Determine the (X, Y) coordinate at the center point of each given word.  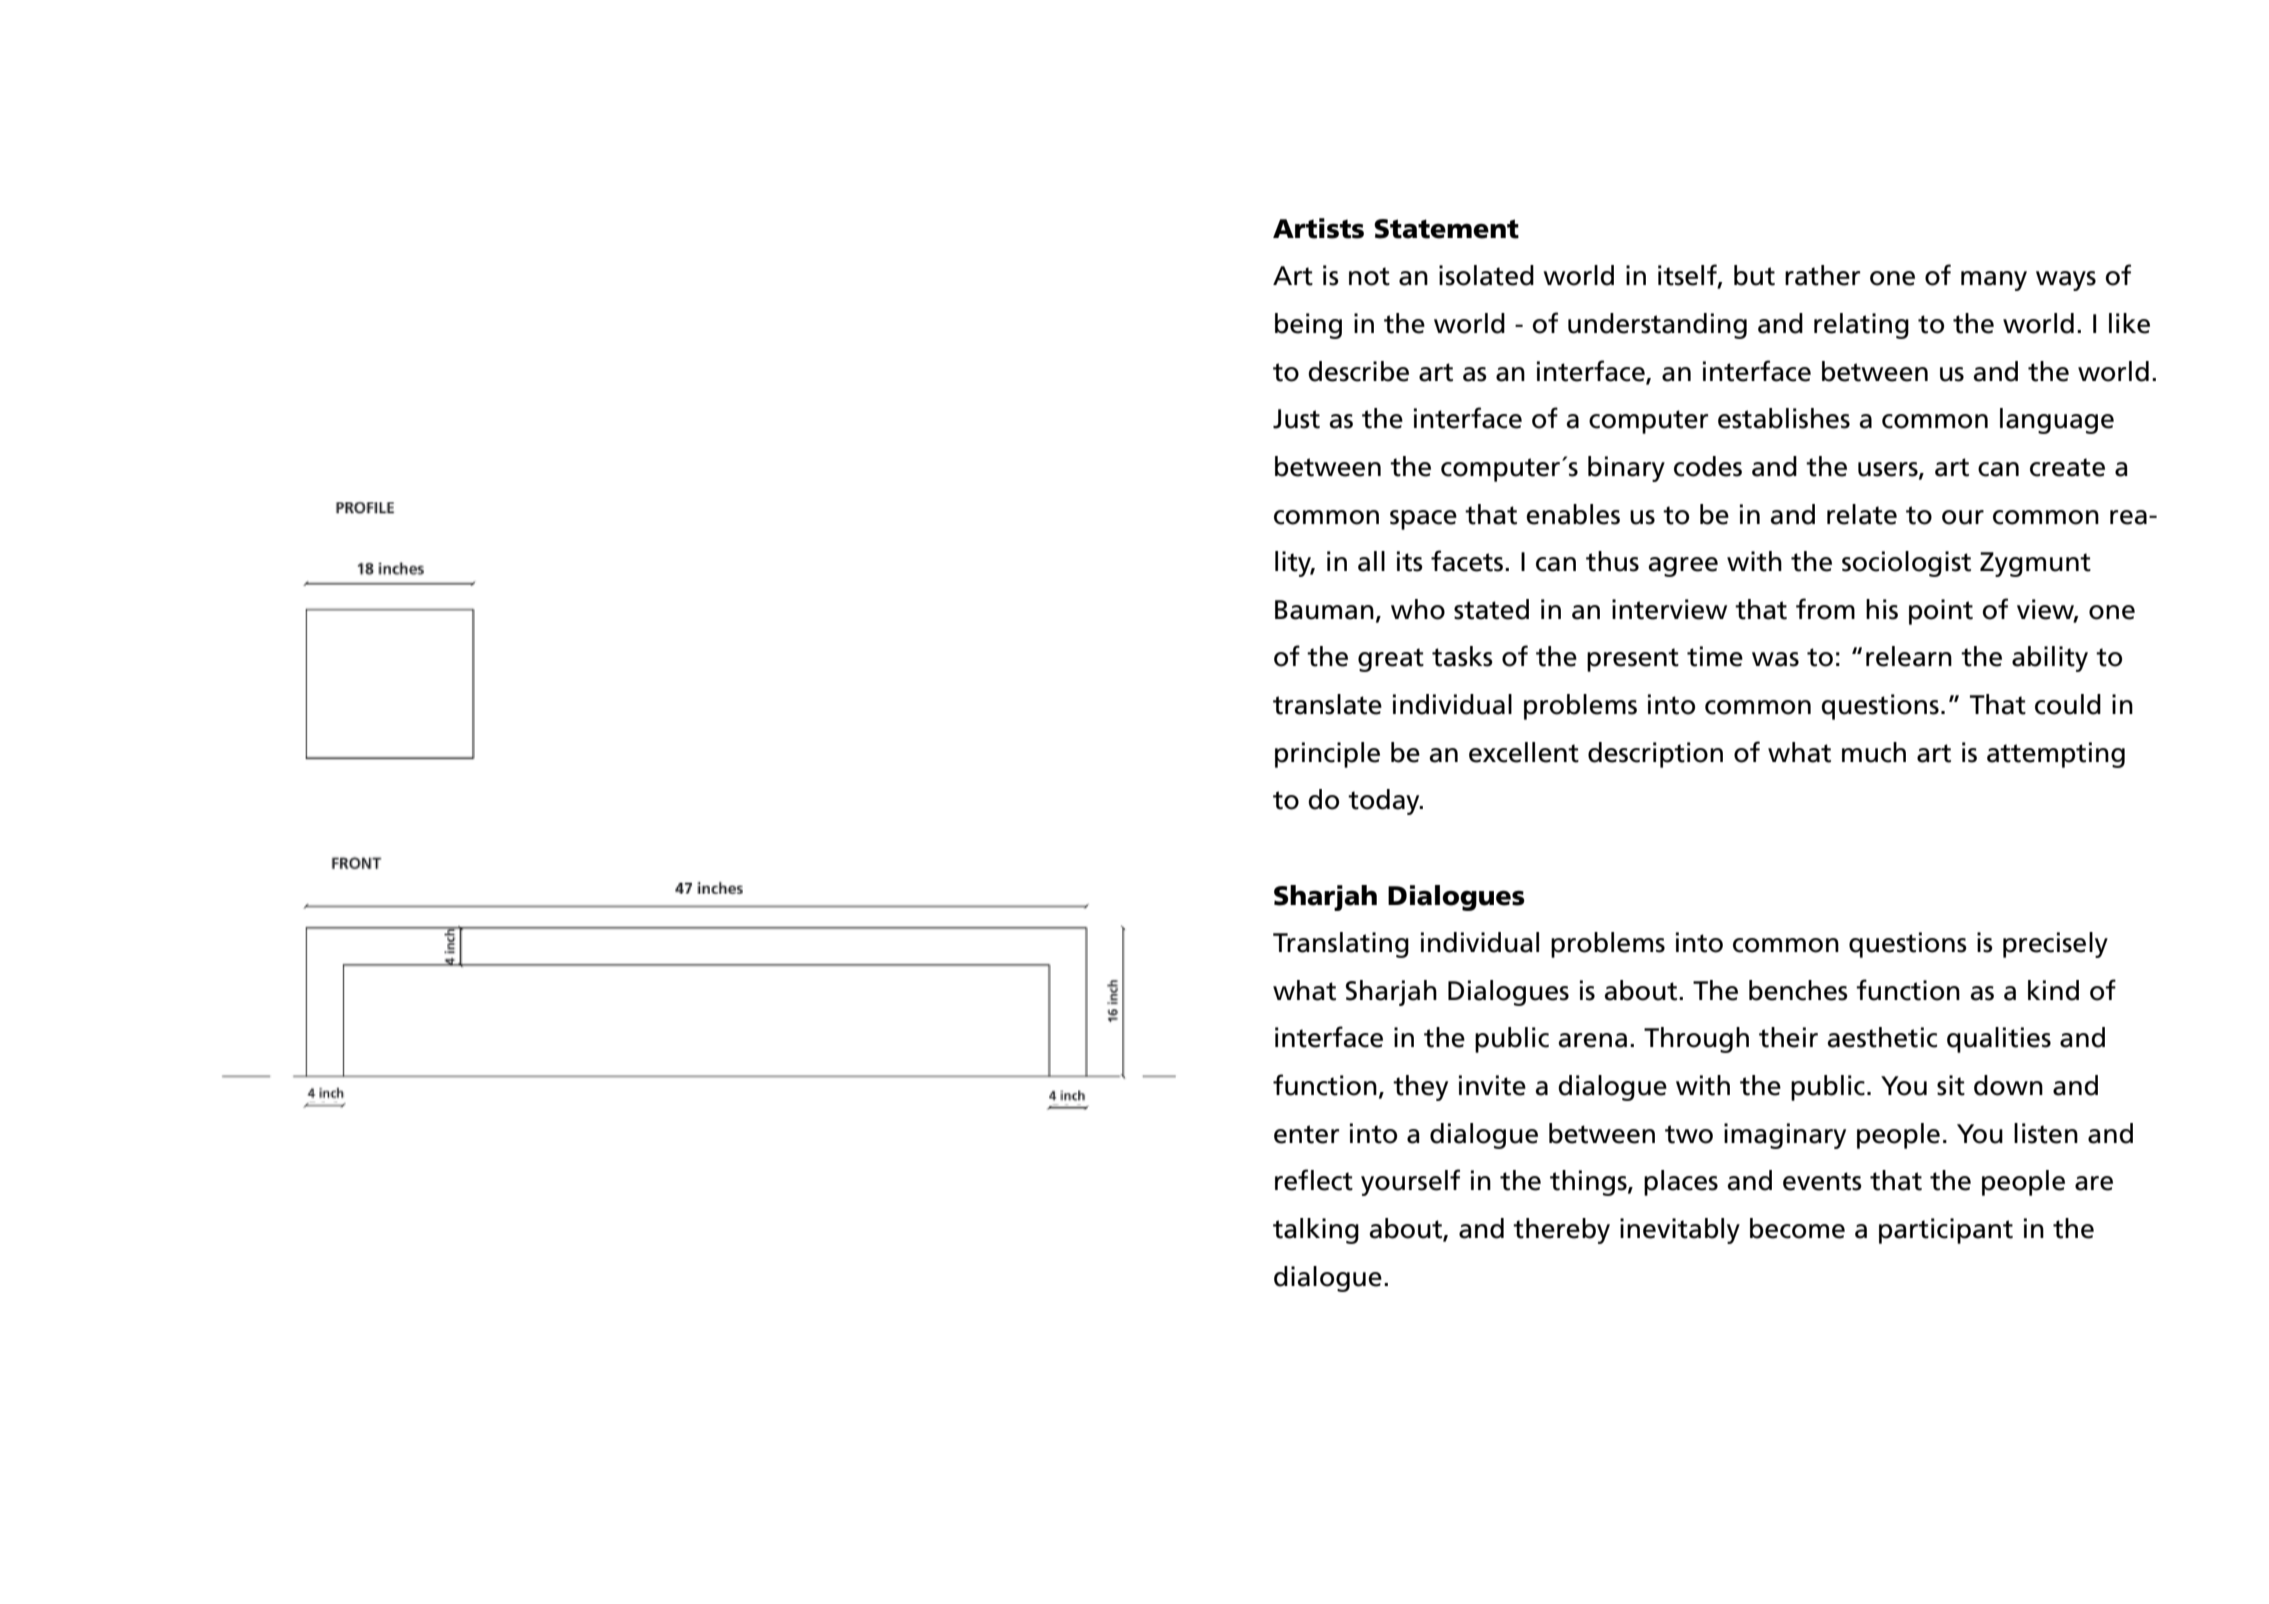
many (1994, 281)
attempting (2056, 755)
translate (1327, 704)
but (1754, 275)
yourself (1410, 1182)
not (1369, 276)
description (1655, 755)
